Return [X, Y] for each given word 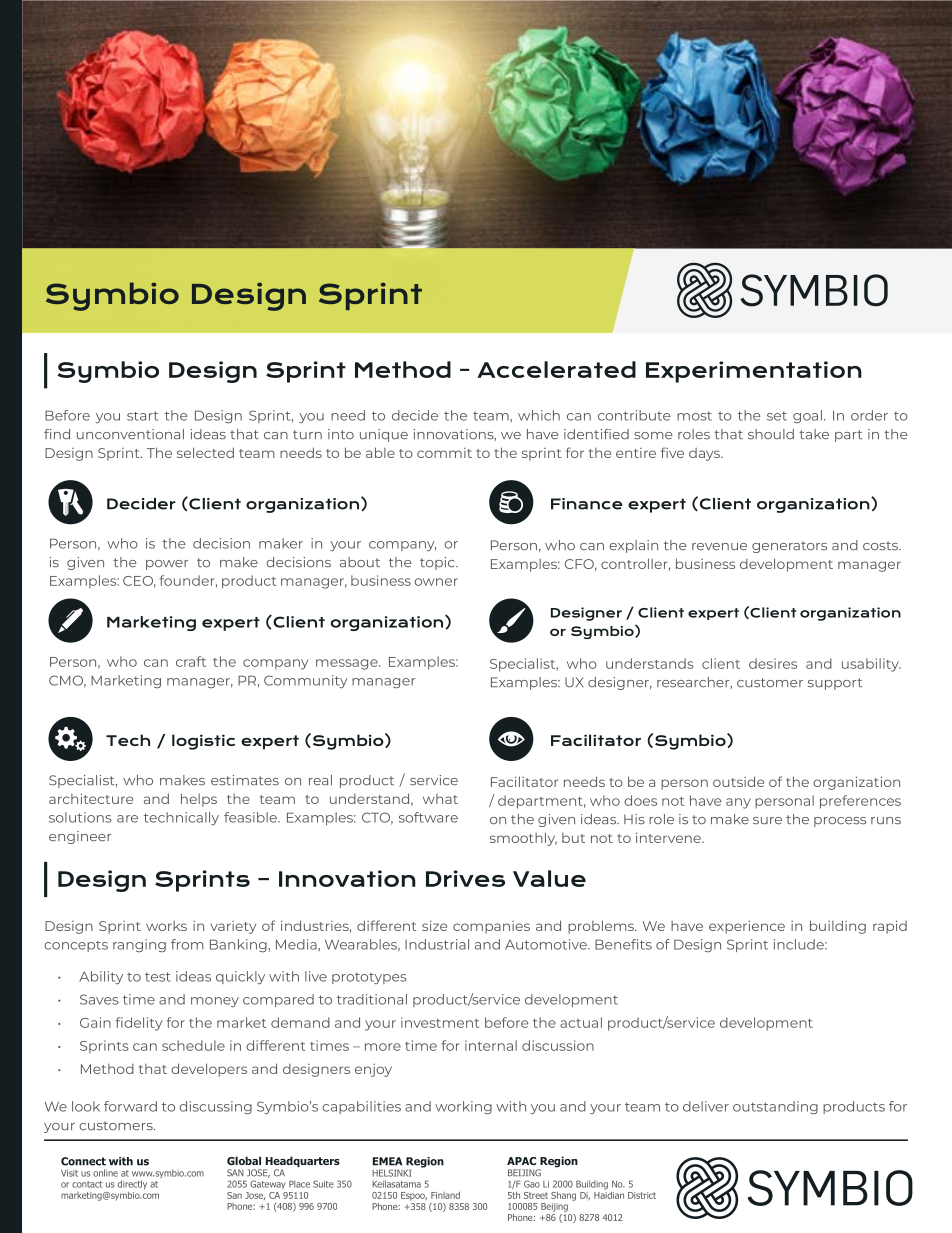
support [835, 684]
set [777, 416]
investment [440, 1022]
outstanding [775, 1107]
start [142, 416]
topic [438, 563]
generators [789, 547]
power [167, 565]
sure [767, 821]
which [539, 415]
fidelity [138, 1024]
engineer [80, 837]
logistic [203, 742]
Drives [465, 878]
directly [132, 1184]
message [348, 664]
